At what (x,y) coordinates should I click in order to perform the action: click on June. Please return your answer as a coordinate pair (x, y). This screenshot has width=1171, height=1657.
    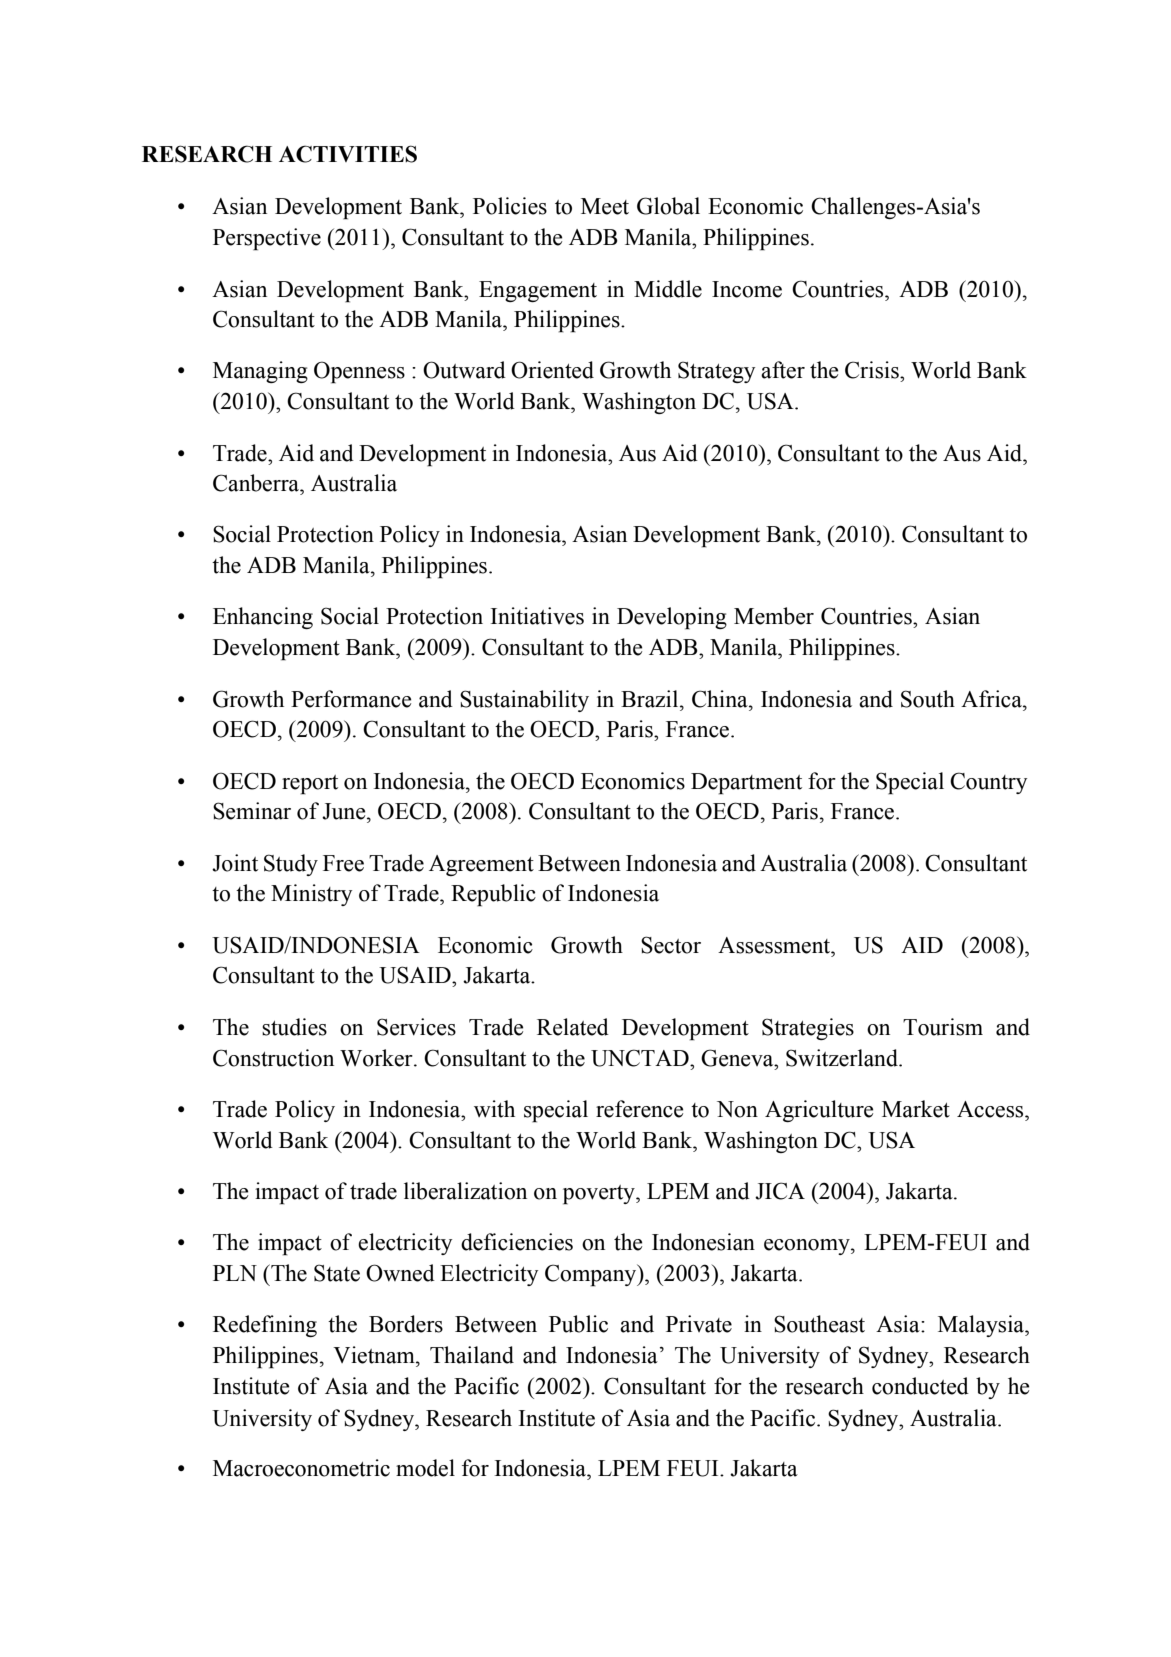
    Looking at the image, I should click on (345, 811).
